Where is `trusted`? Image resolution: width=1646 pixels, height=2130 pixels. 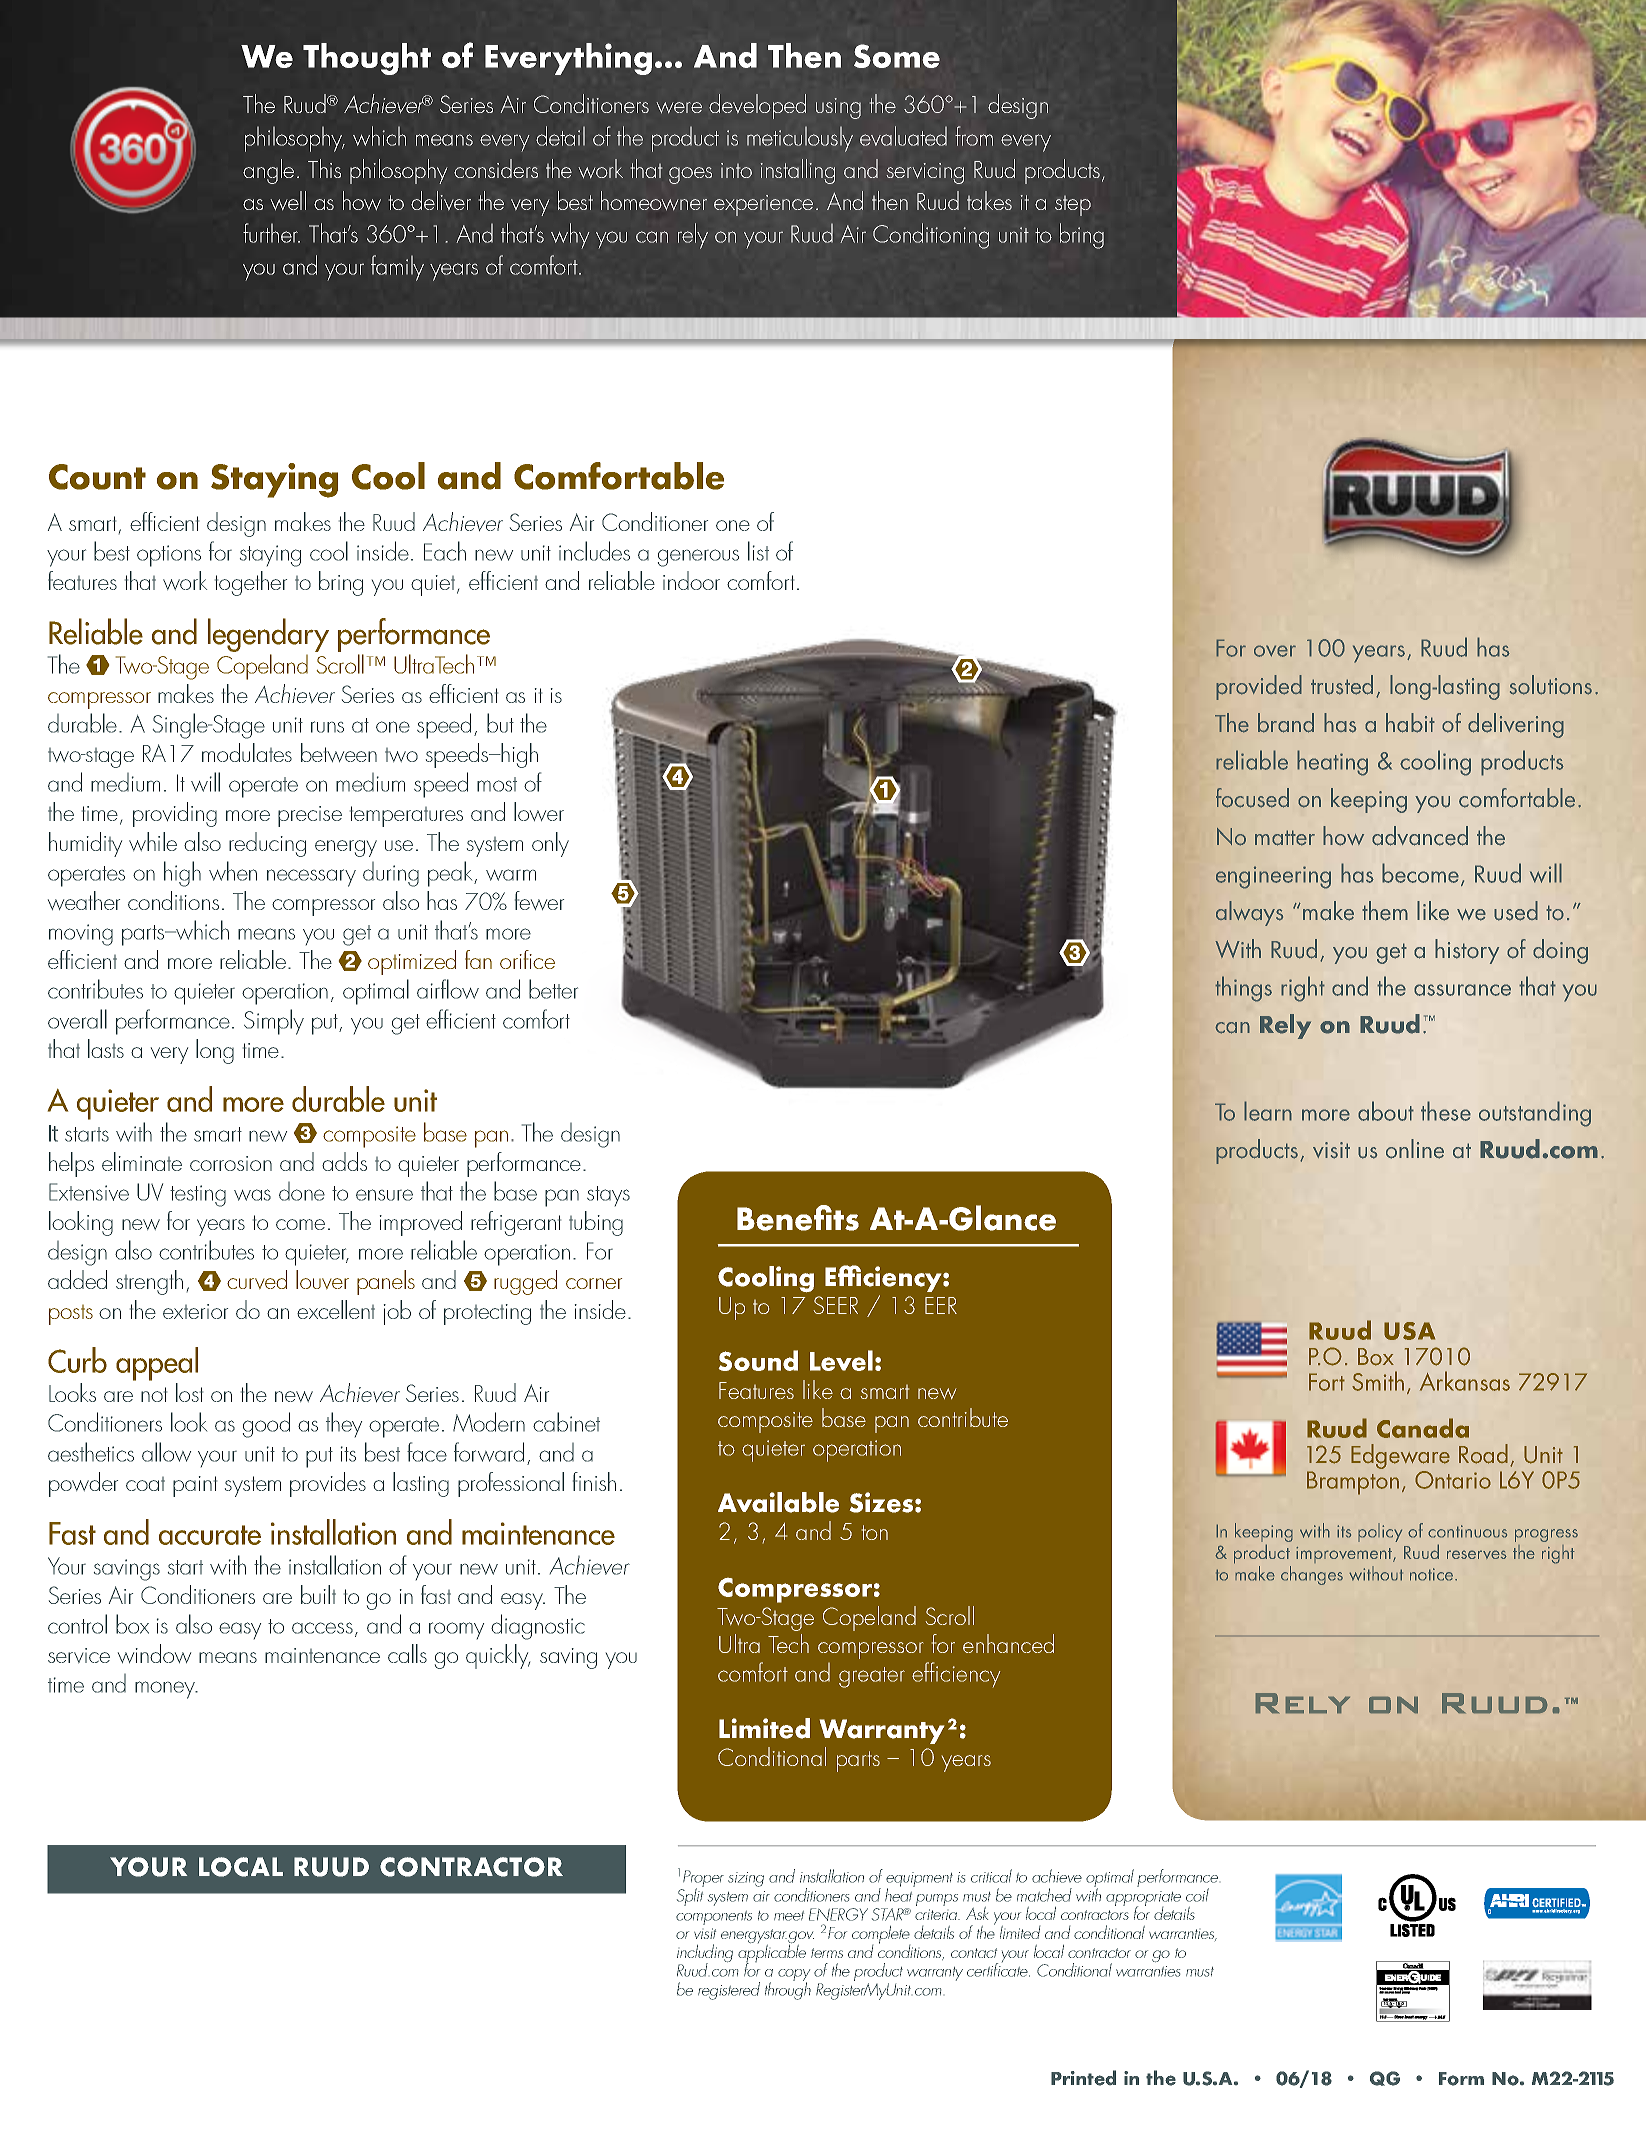 trusted is located at coordinates (1342, 685).
